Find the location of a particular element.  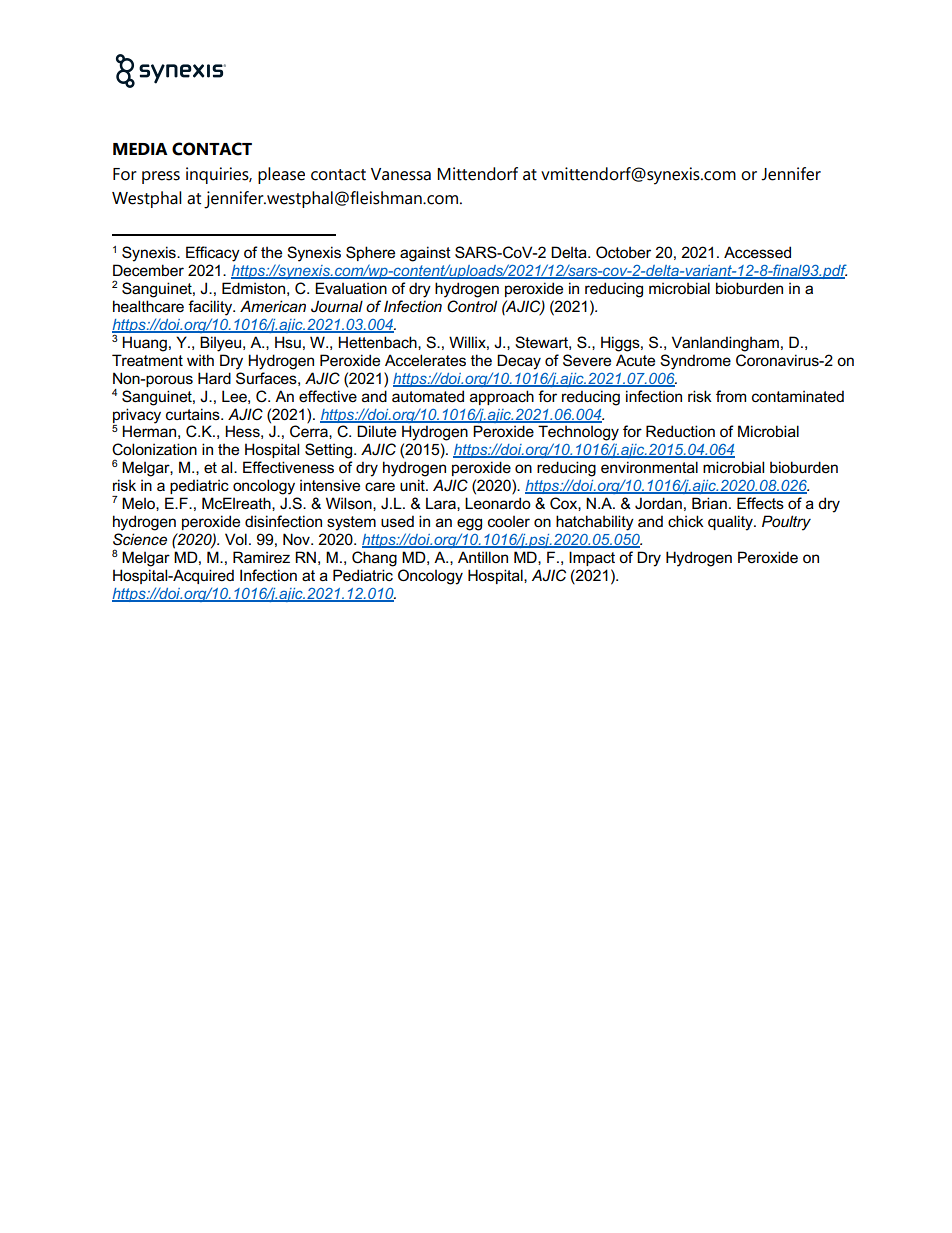

press is located at coordinates (161, 177).
